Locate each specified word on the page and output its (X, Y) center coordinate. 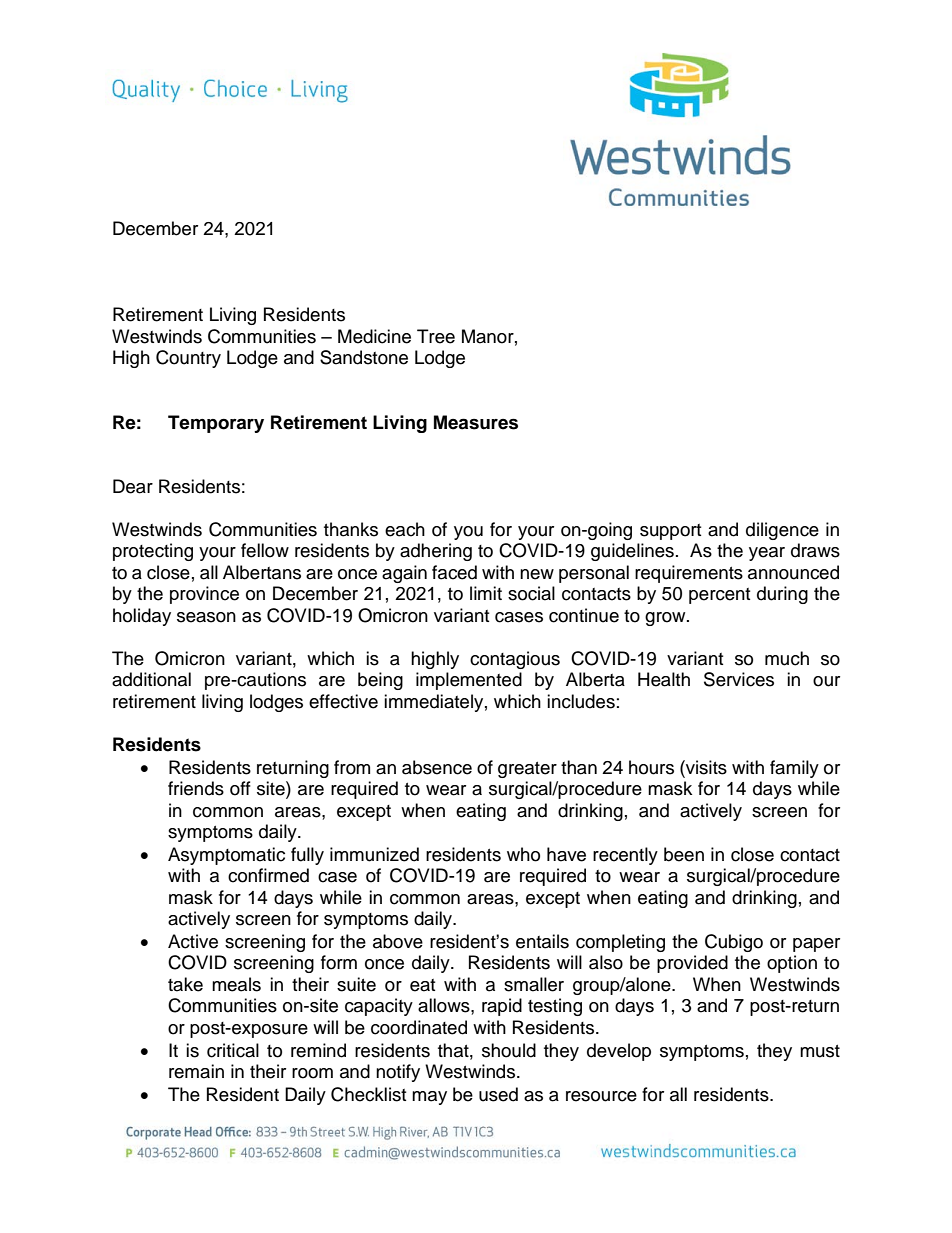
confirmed (268, 875)
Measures (476, 422)
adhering (436, 552)
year (767, 554)
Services (739, 679)
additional (151, 679)
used (498, 1094)
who (523, 854)
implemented (469, 681)
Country (188, 359)
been (684, 854)
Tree (436, 336)
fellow (265, 550)
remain (196, 1071)
